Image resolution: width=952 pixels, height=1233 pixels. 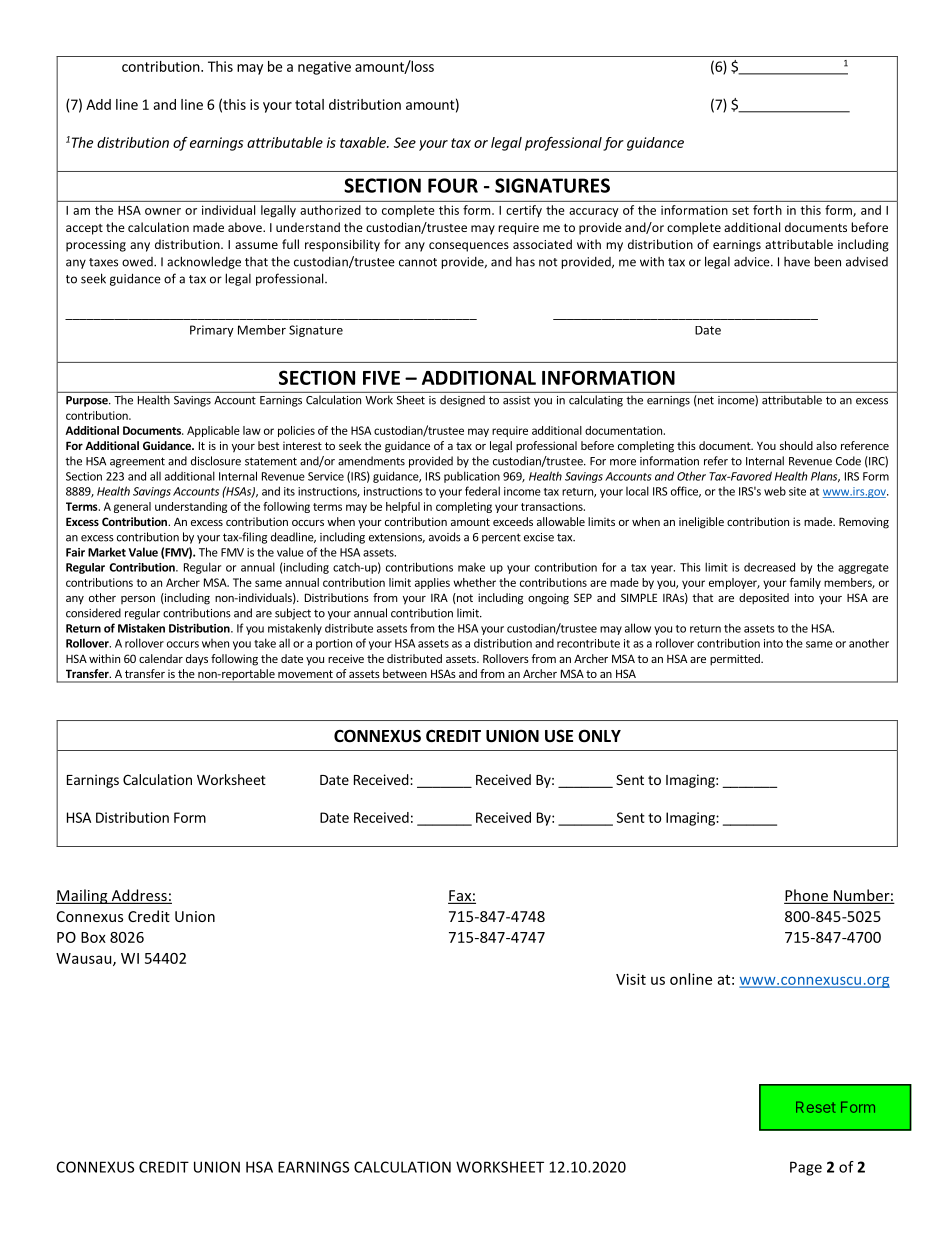 I want to click on total, so click(x=309, y=104).
